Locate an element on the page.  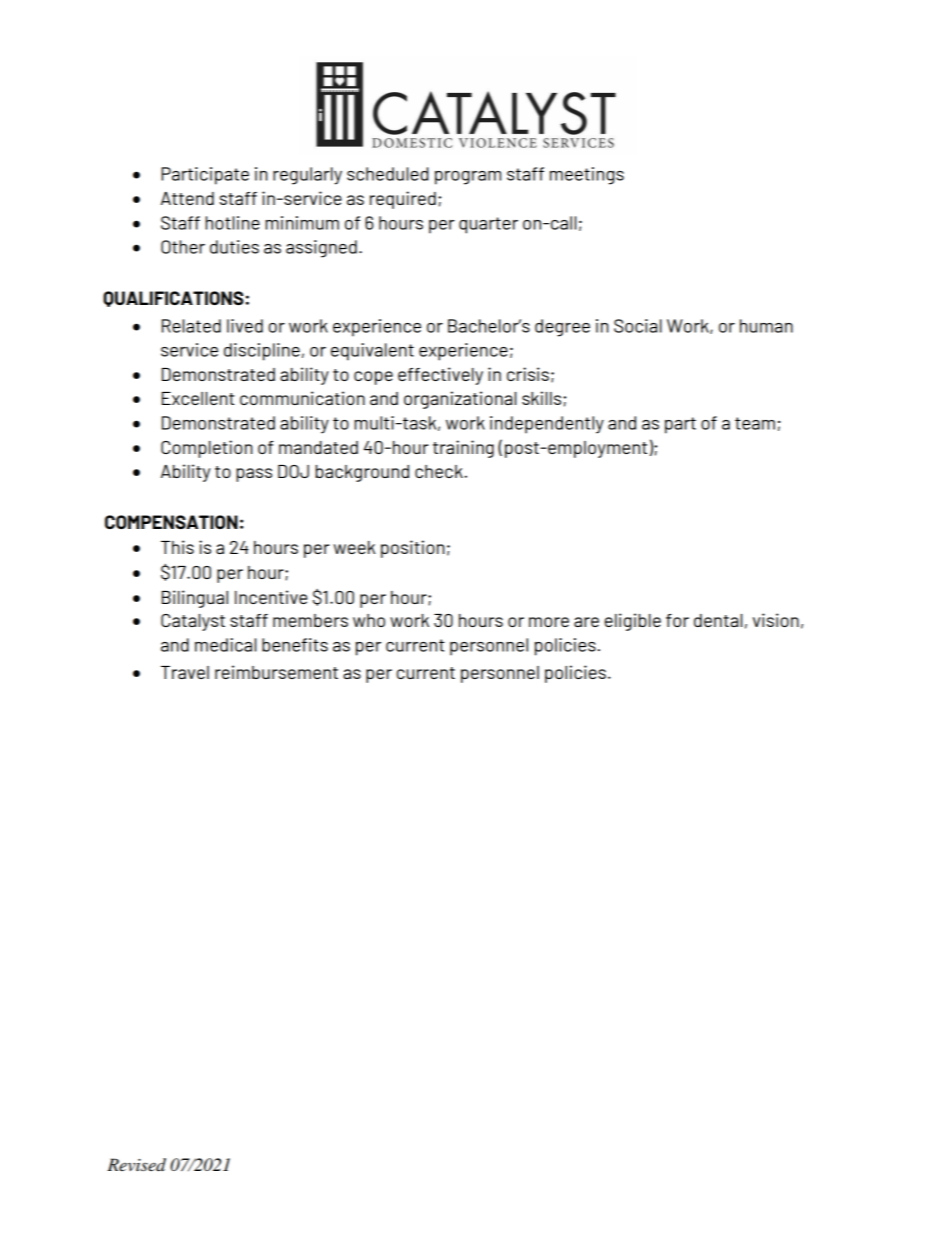
dental is located at coordinates (718, 620).
